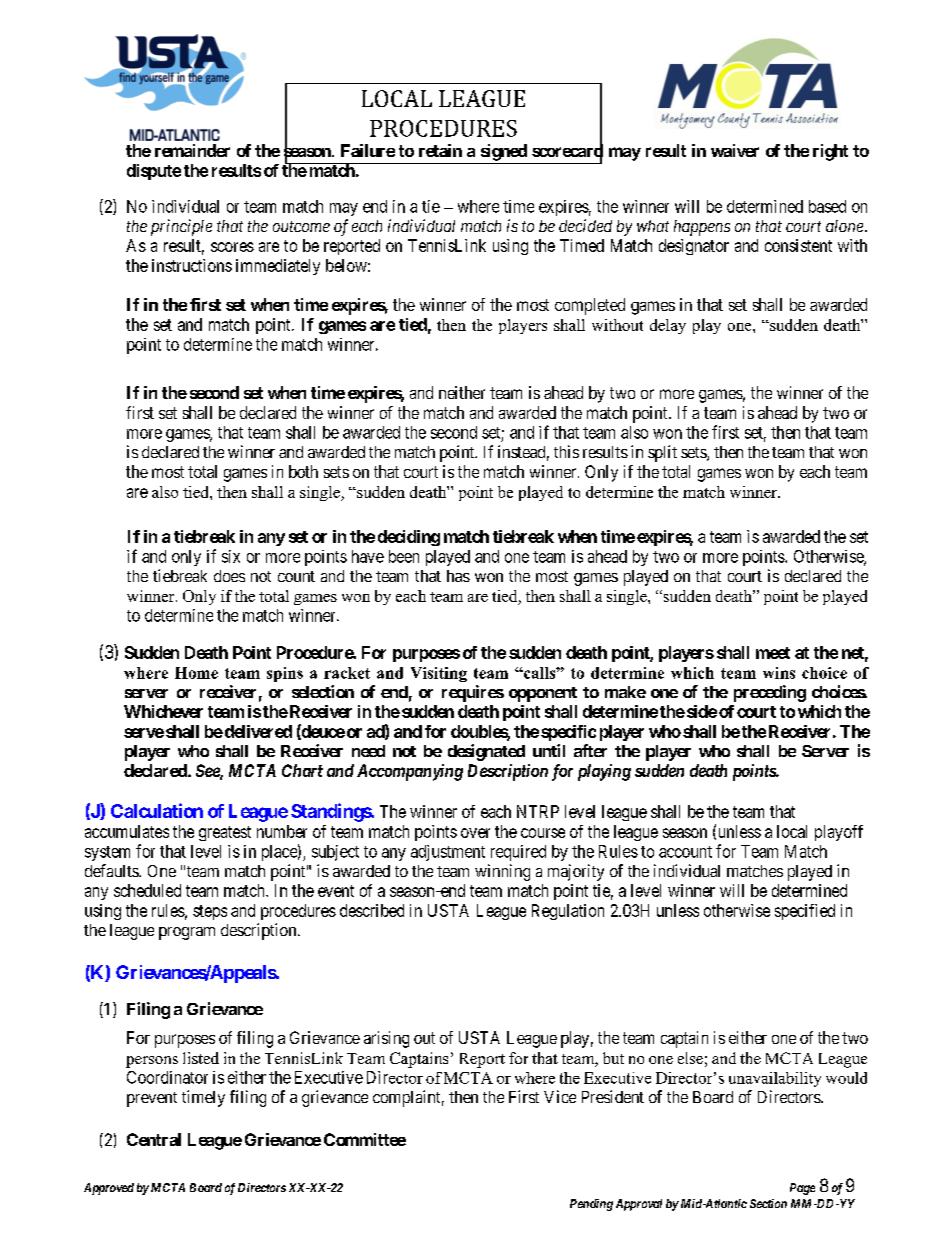 The height and width of the document is (1233, 952). What do you see at coordinates (473, 693) in the document?
I see `requires` at bounding box center [473, 693].
